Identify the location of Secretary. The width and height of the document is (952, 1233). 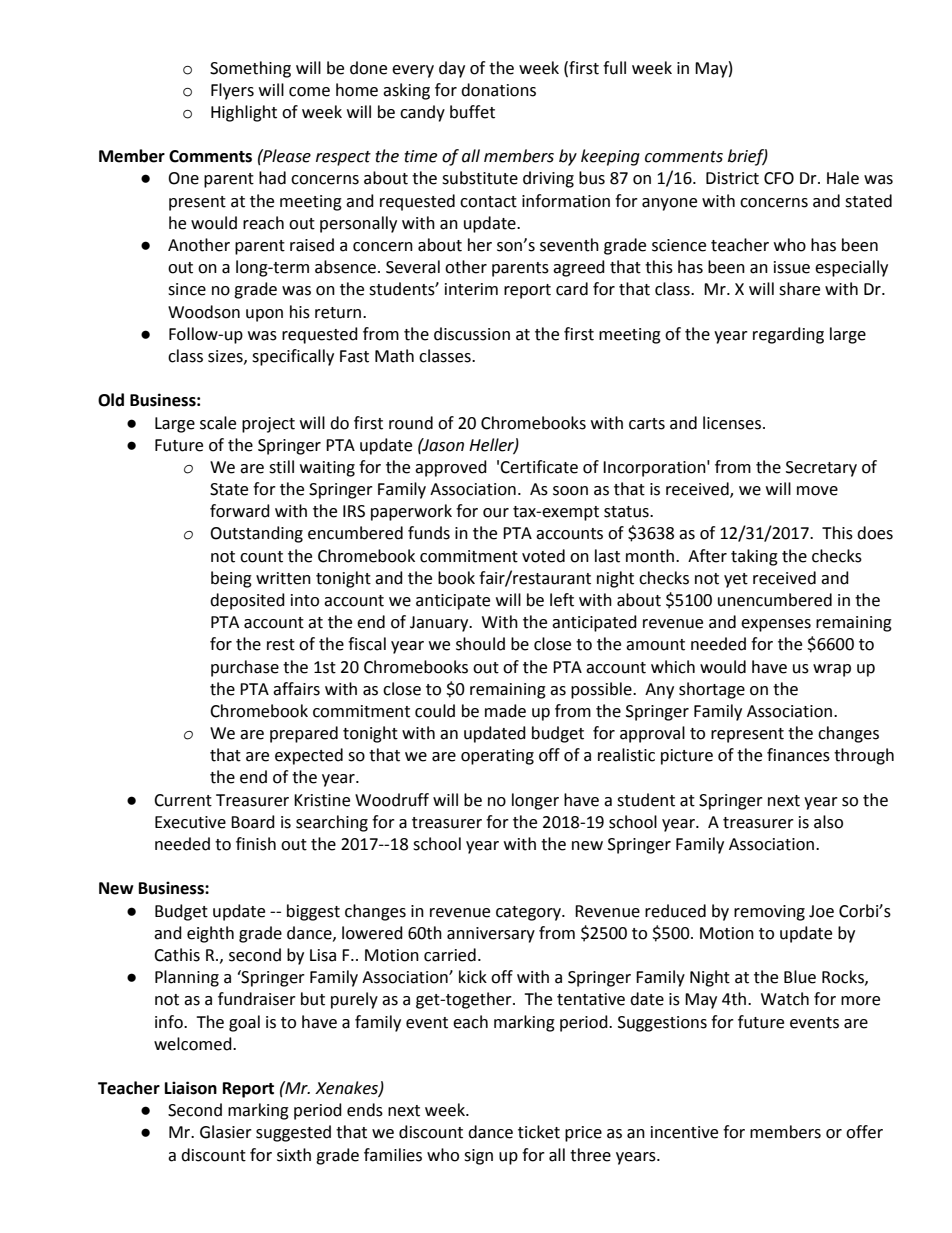
(821, 469).
